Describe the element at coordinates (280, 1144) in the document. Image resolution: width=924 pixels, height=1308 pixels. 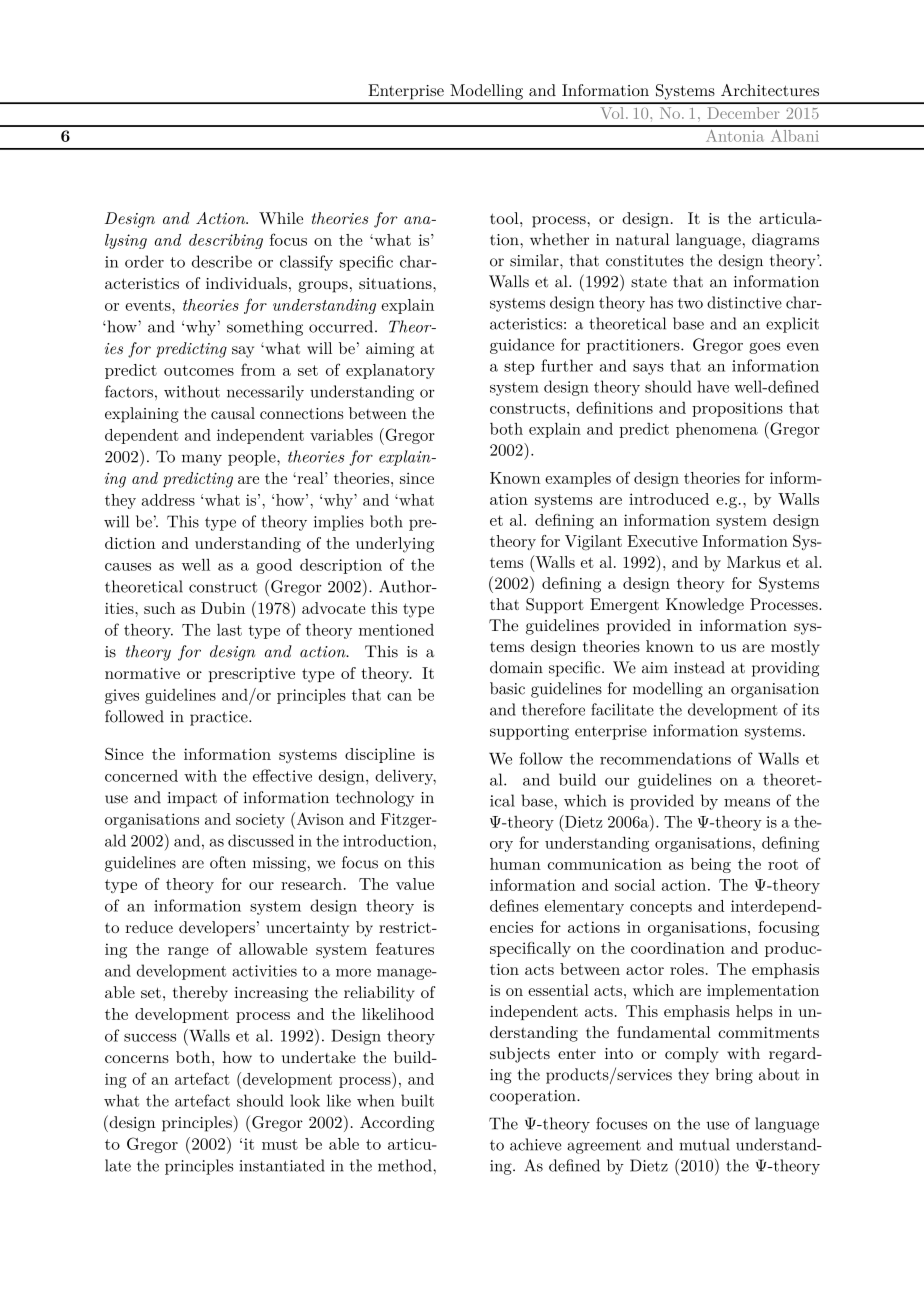
I see `must` at that location.
